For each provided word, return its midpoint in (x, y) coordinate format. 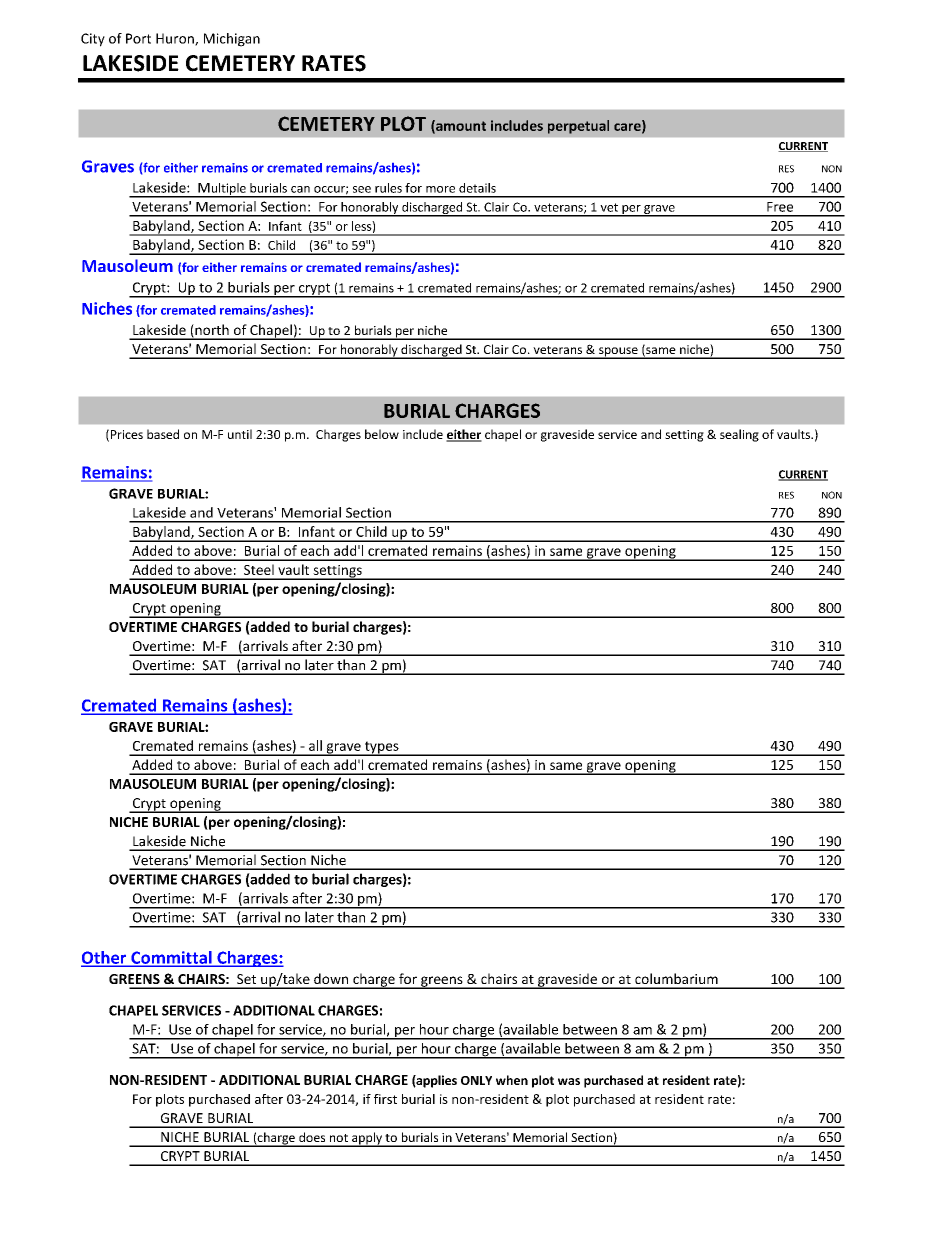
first (385, 1099)
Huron (176, 39)
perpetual (578, 127)
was (569, 1081)
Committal (171, 958)
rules (388, 188)
